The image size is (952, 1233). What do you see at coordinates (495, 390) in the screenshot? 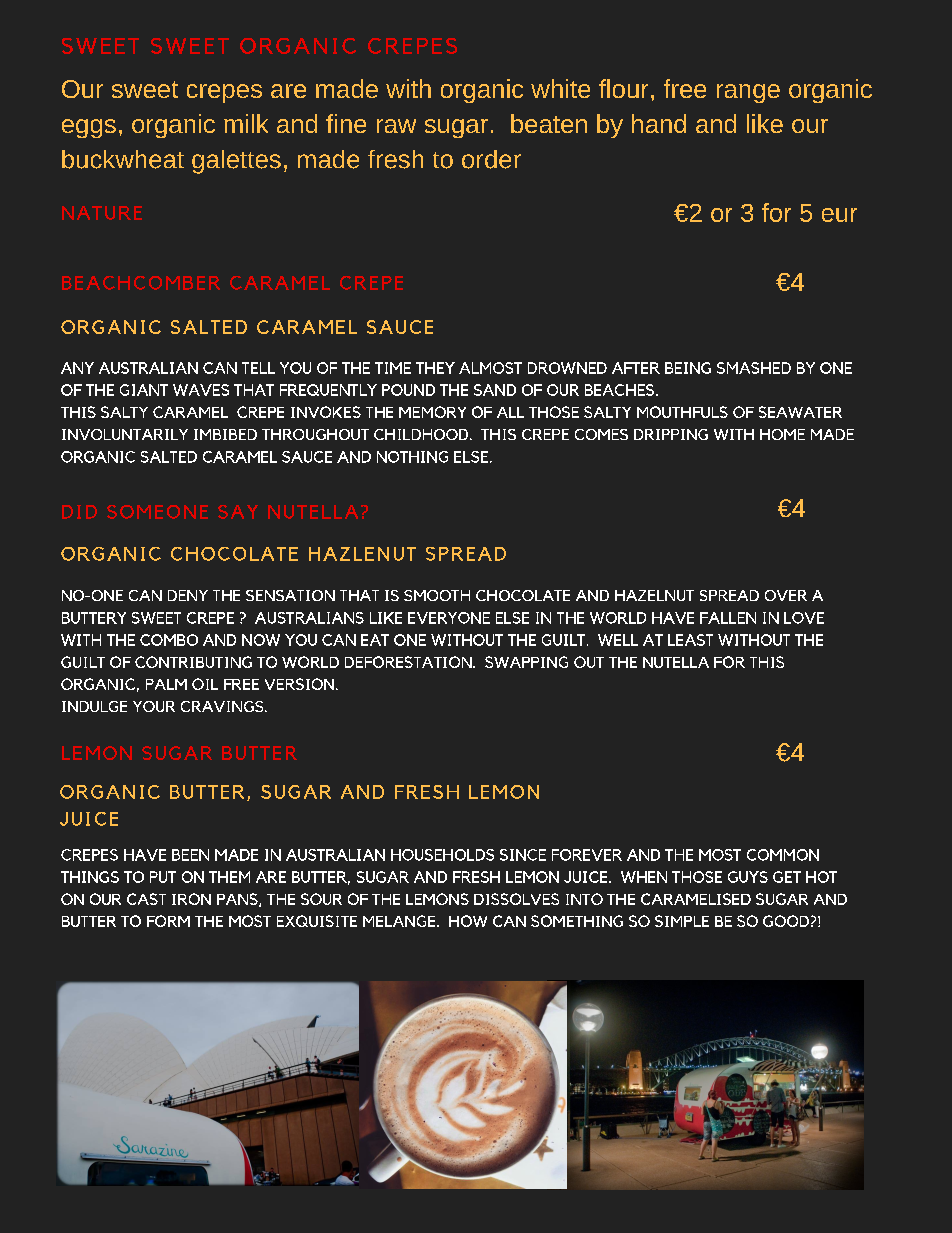
I see `SAND` at bounding box center [495, 390].
